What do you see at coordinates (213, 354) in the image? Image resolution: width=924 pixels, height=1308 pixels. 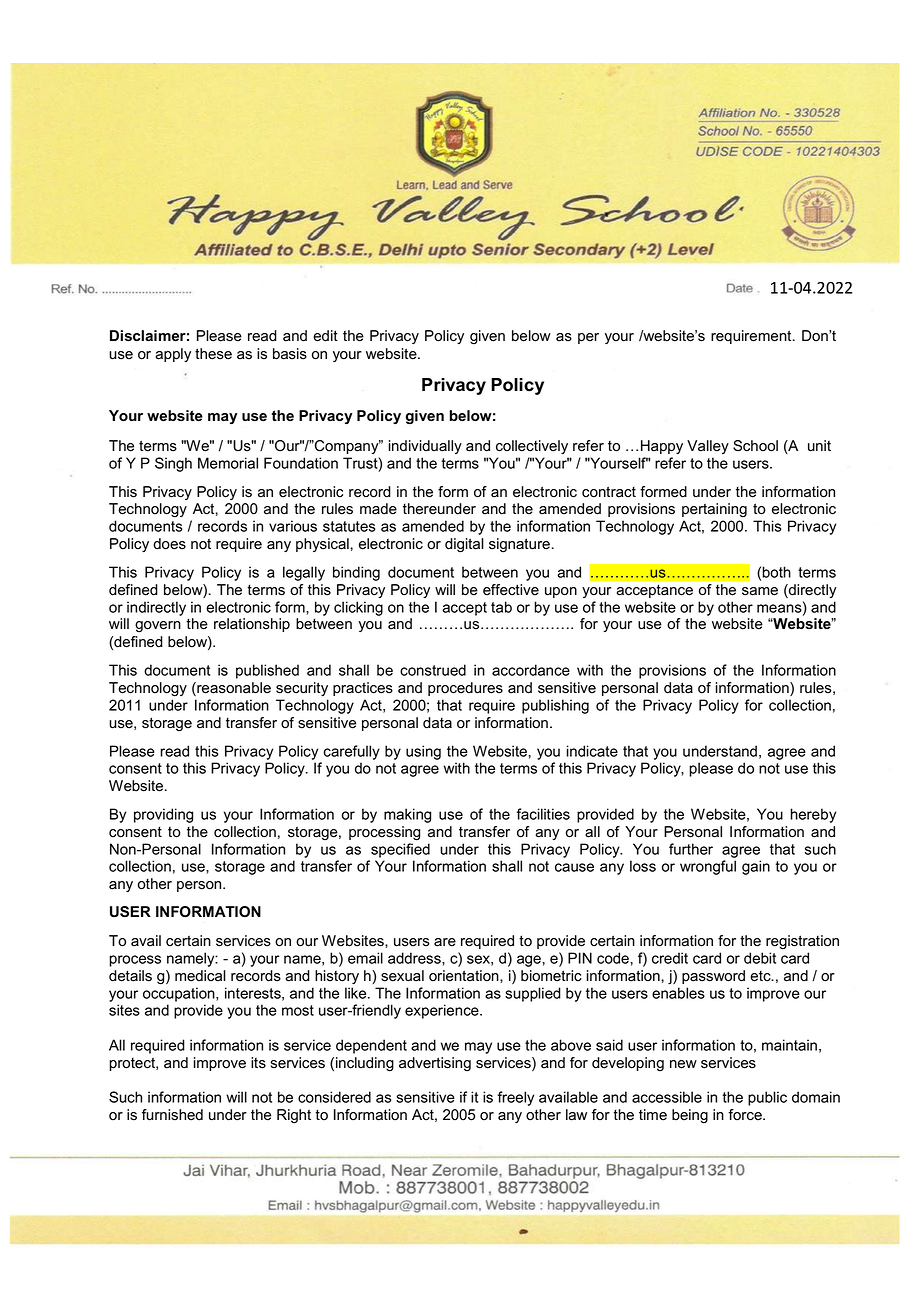 I see `these` at bounding box center [213, 354].
